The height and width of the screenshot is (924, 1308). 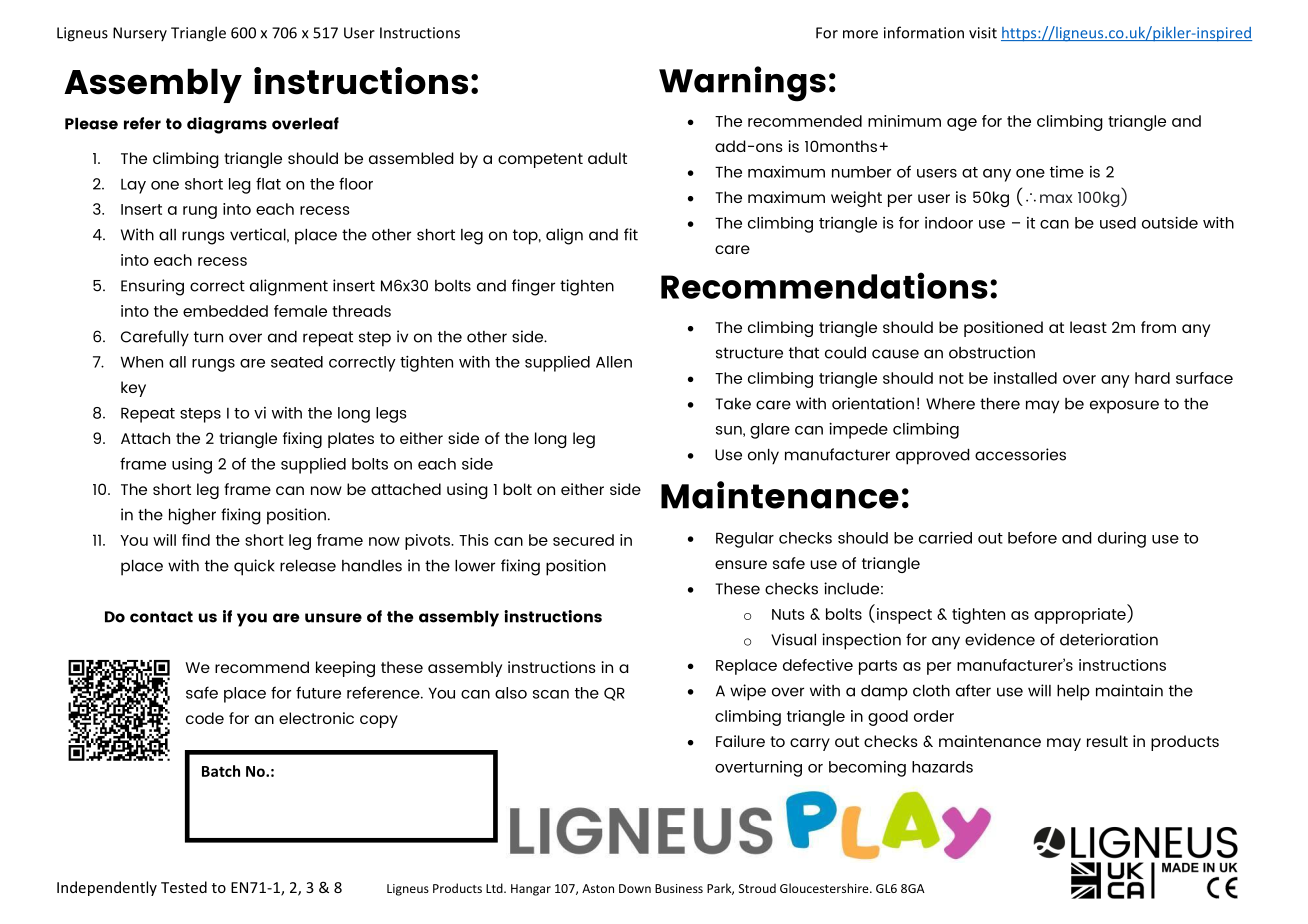 I want to click on Tested, so click(x=184, y=887).
